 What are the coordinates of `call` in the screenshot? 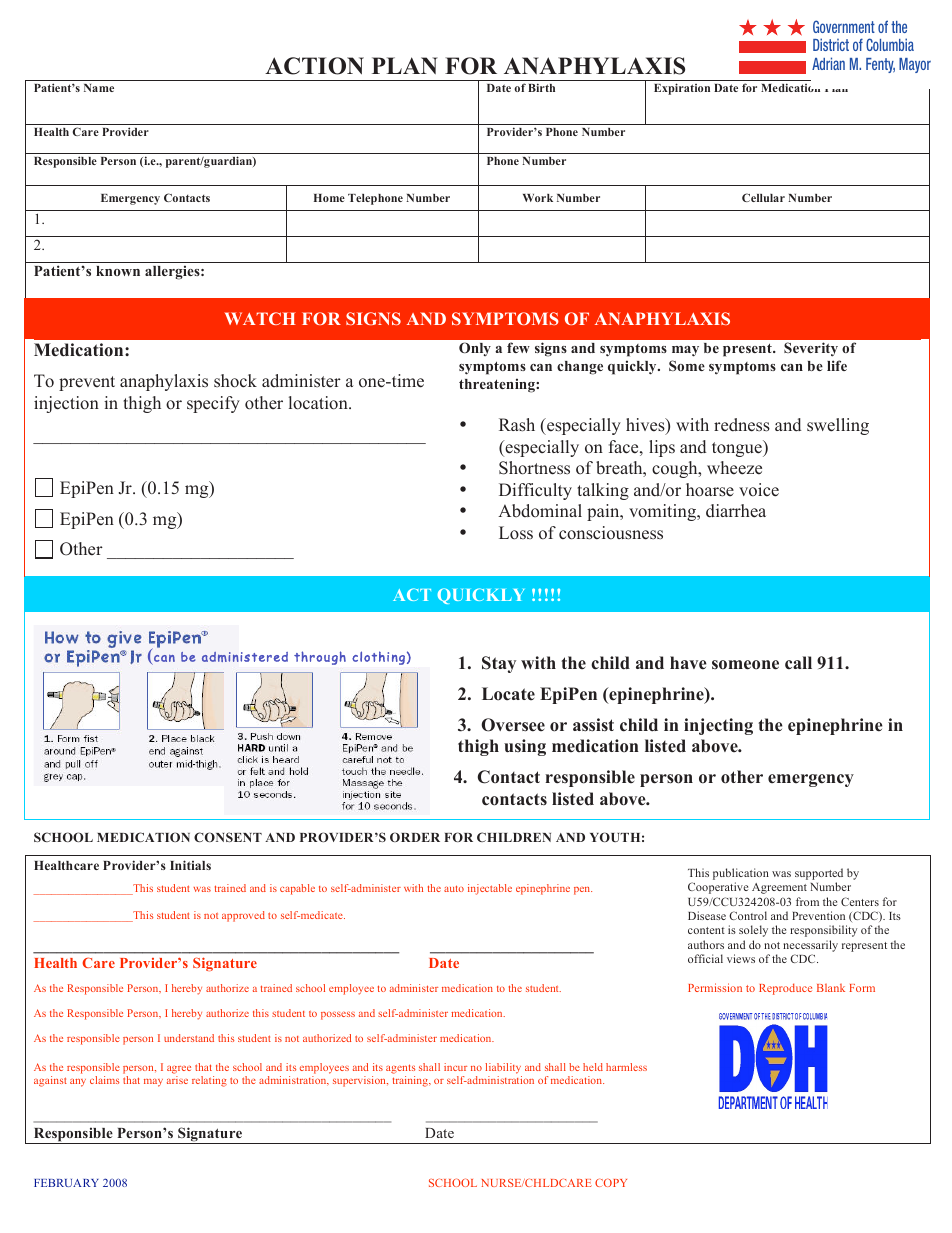 It's located at (798, 663).
